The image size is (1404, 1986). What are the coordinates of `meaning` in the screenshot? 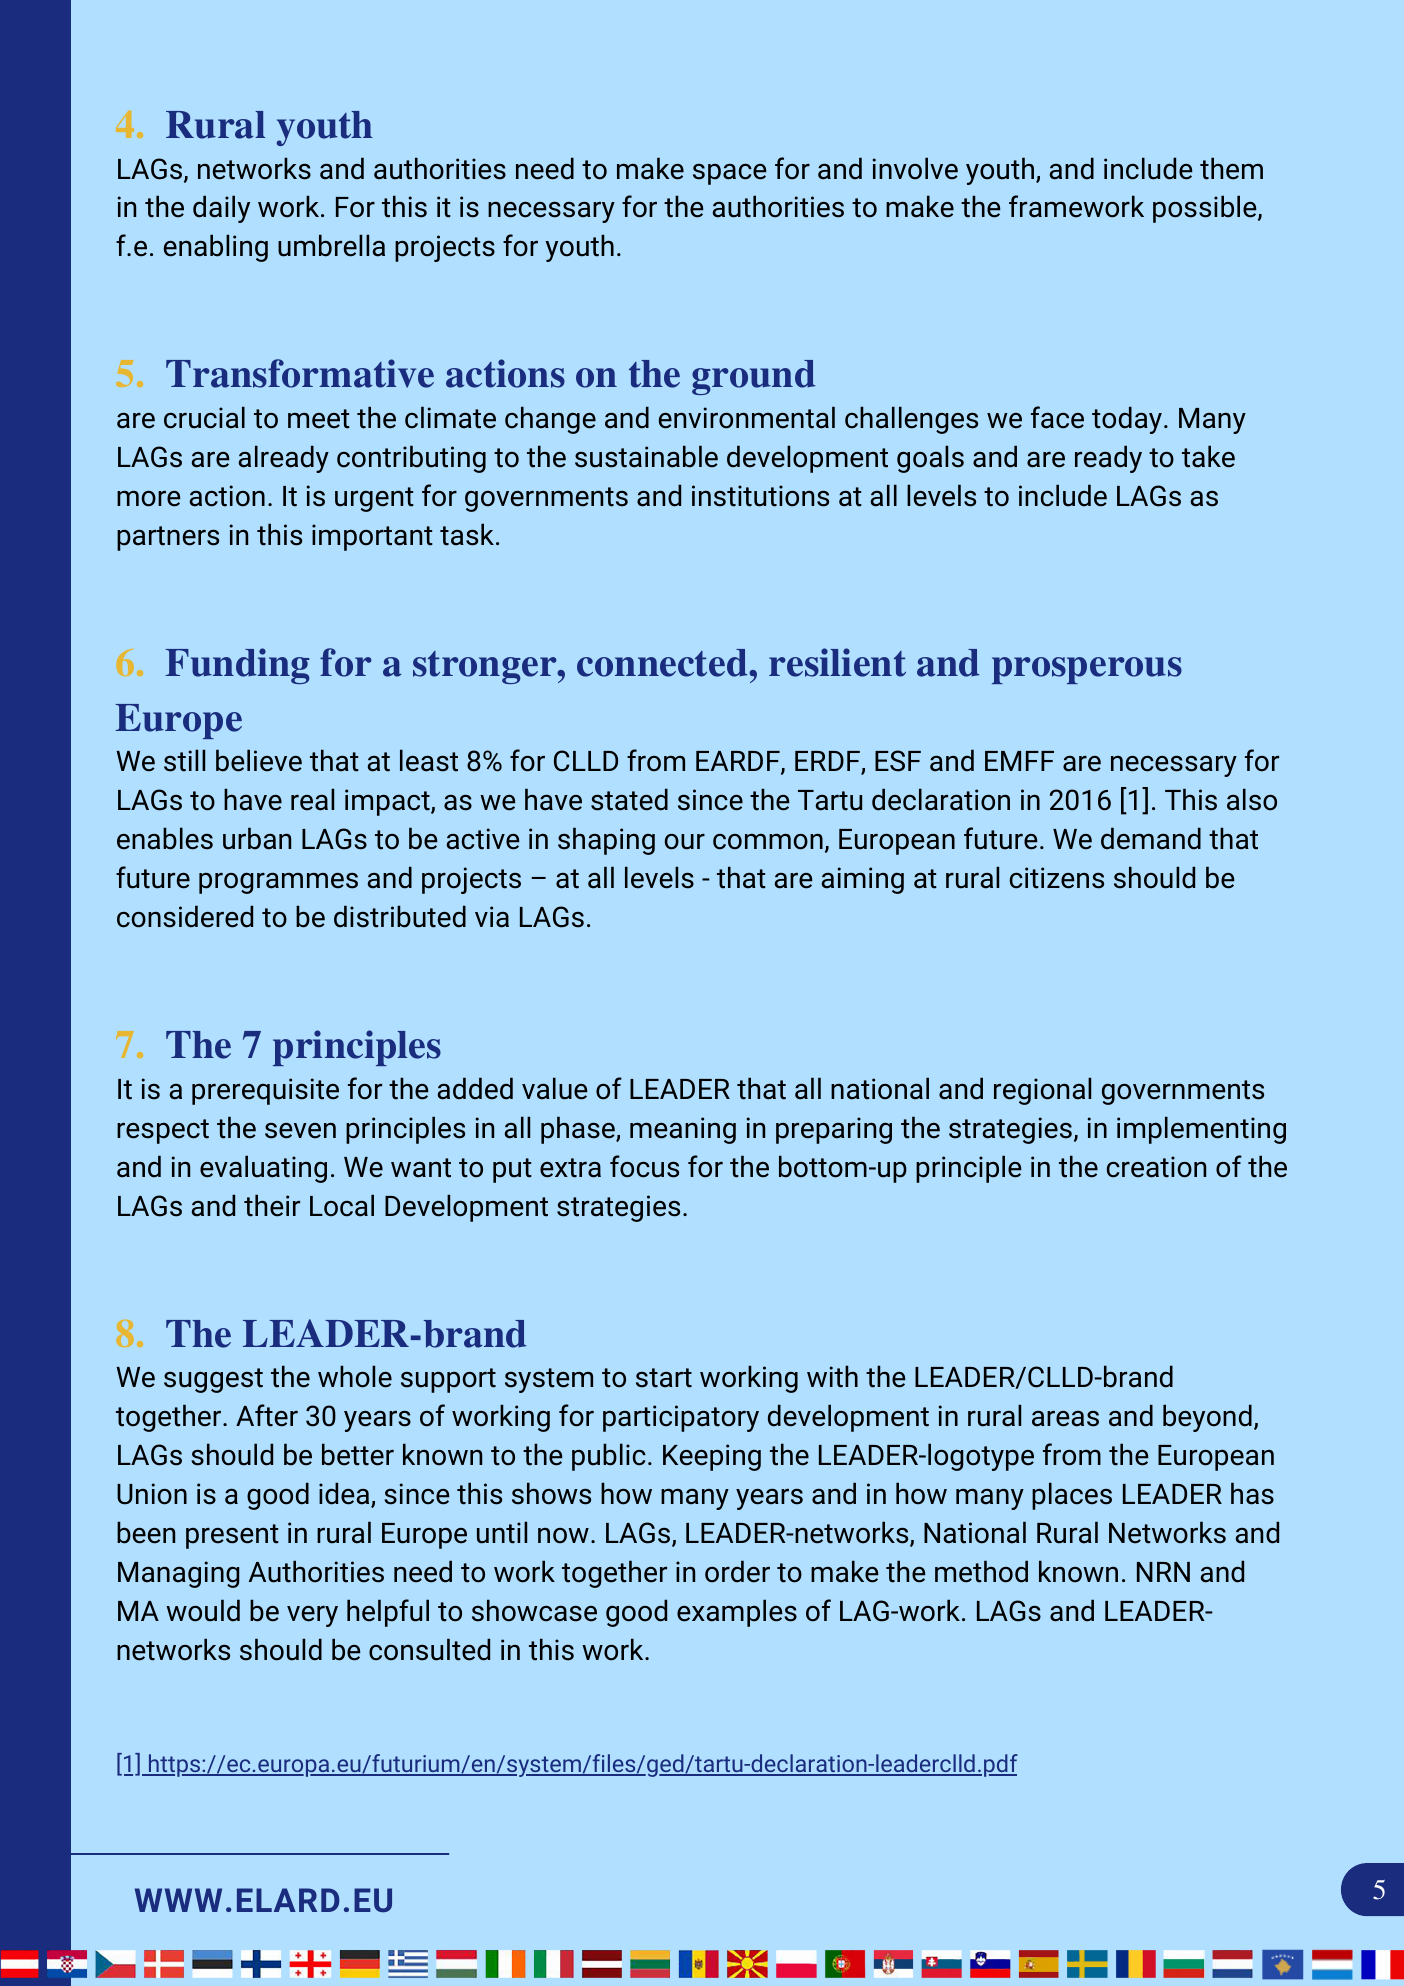 It's located at (683, 1130).
